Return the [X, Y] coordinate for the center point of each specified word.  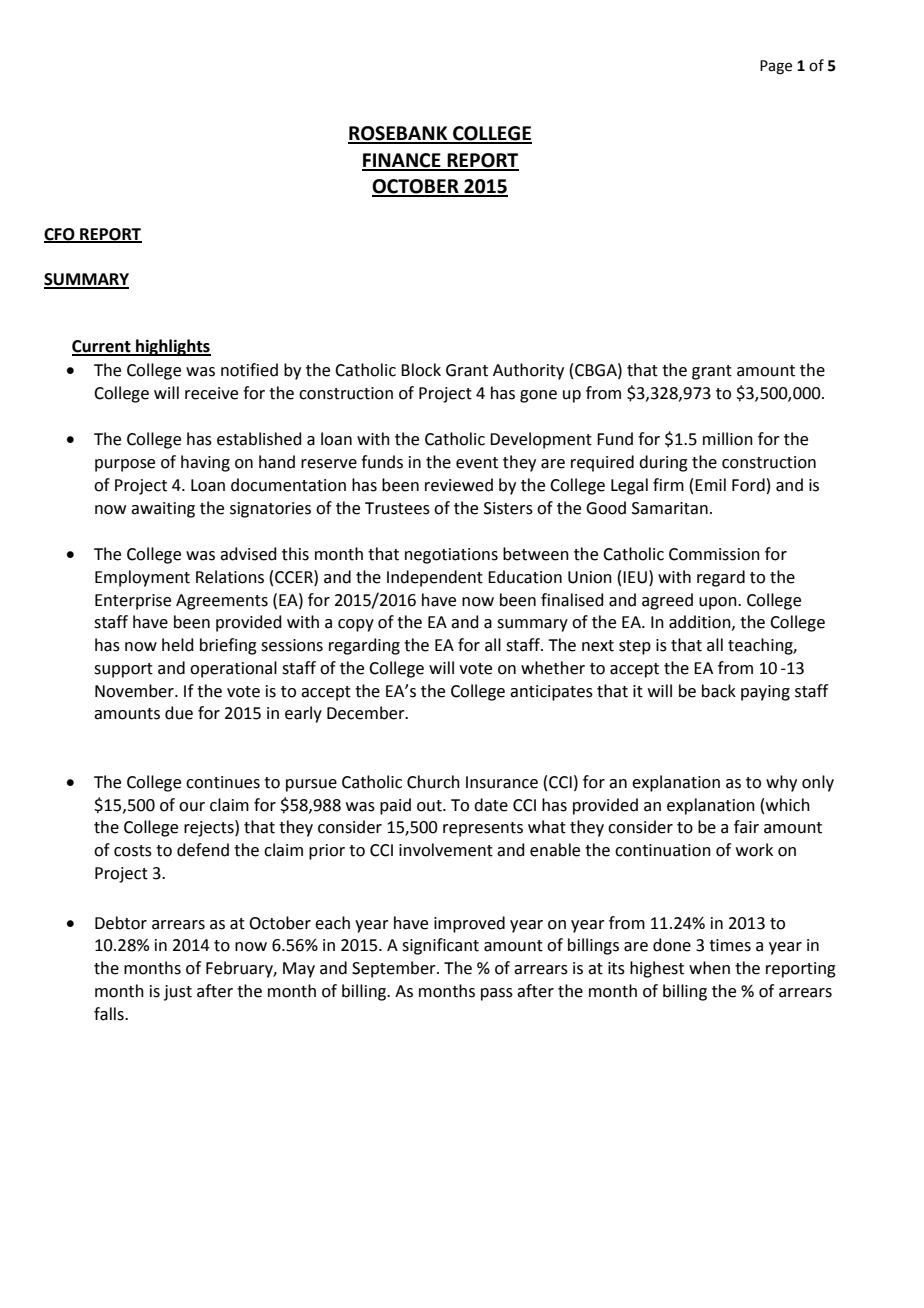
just [178, 993]
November [135, 691]
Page [776, 67]
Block [421, 370]
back [719, 691]
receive [211, 393]
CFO [60, 235]
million [728, 439]
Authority [528, 371]
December [367, 713]
